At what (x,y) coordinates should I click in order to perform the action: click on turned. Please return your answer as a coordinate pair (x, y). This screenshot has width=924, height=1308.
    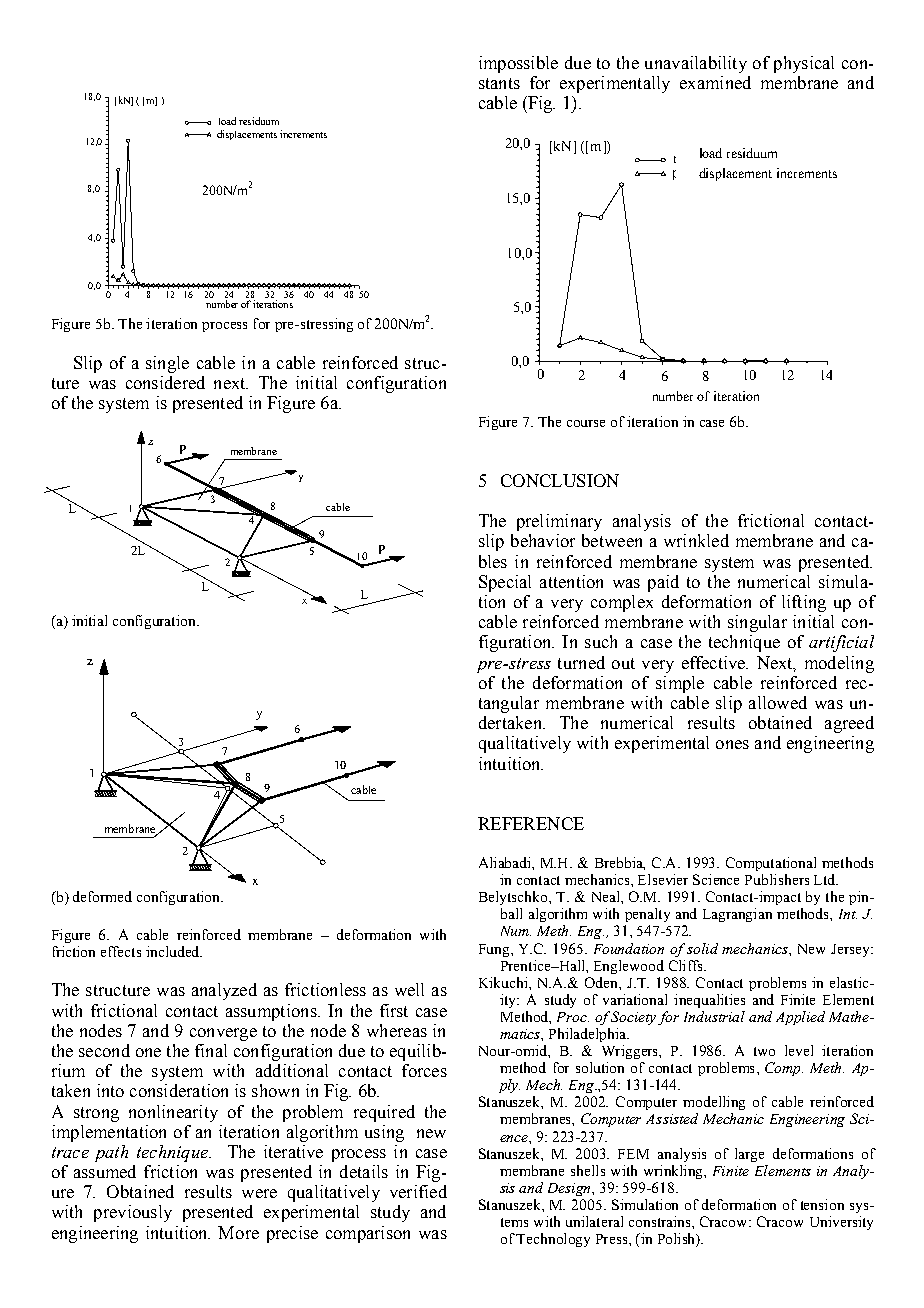
    Looking at the image, I should click on (581, 662).
